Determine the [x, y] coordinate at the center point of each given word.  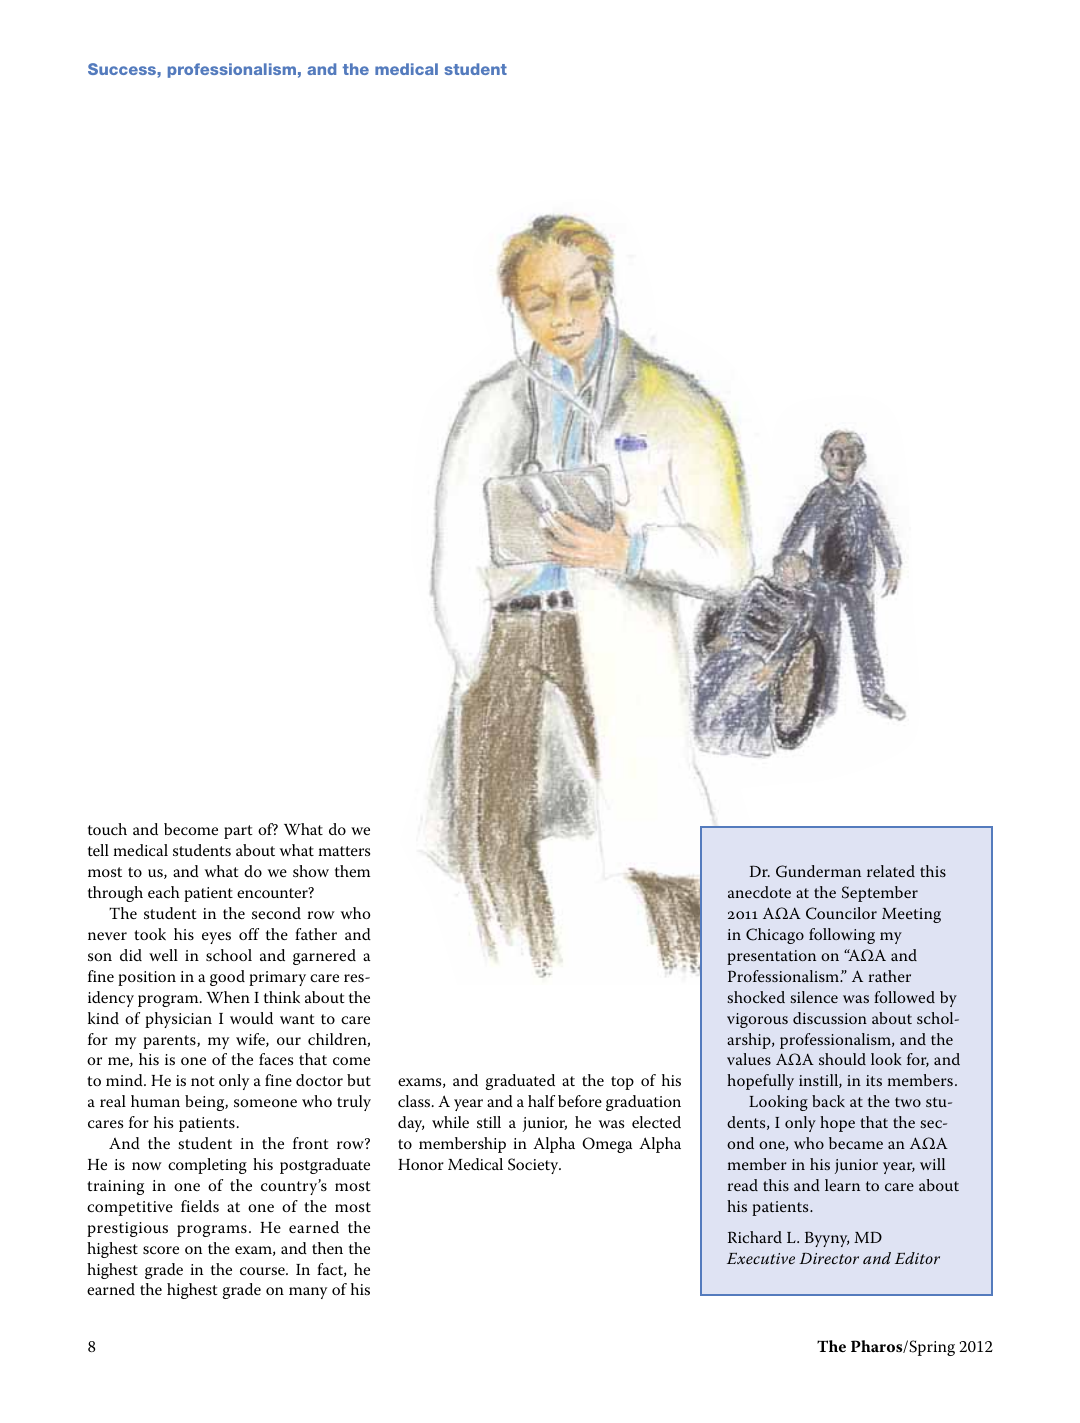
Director [829, 1258]
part [238, 832]
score [161, 1250]
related [891, 871]
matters [344, 851]
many [308, 1293]
